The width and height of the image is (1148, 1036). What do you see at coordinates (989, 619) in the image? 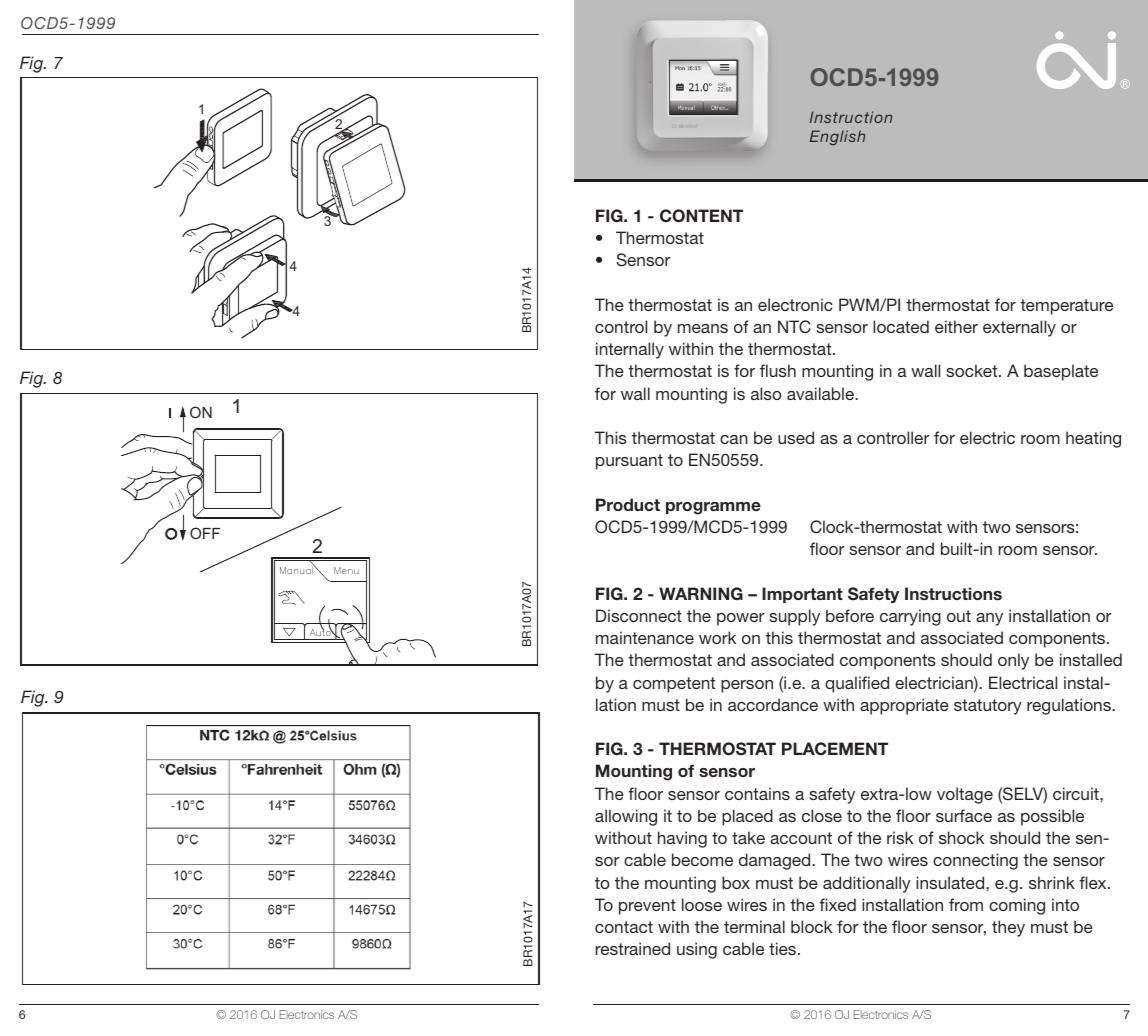
I see `any` at bounding box center [989, 619].
